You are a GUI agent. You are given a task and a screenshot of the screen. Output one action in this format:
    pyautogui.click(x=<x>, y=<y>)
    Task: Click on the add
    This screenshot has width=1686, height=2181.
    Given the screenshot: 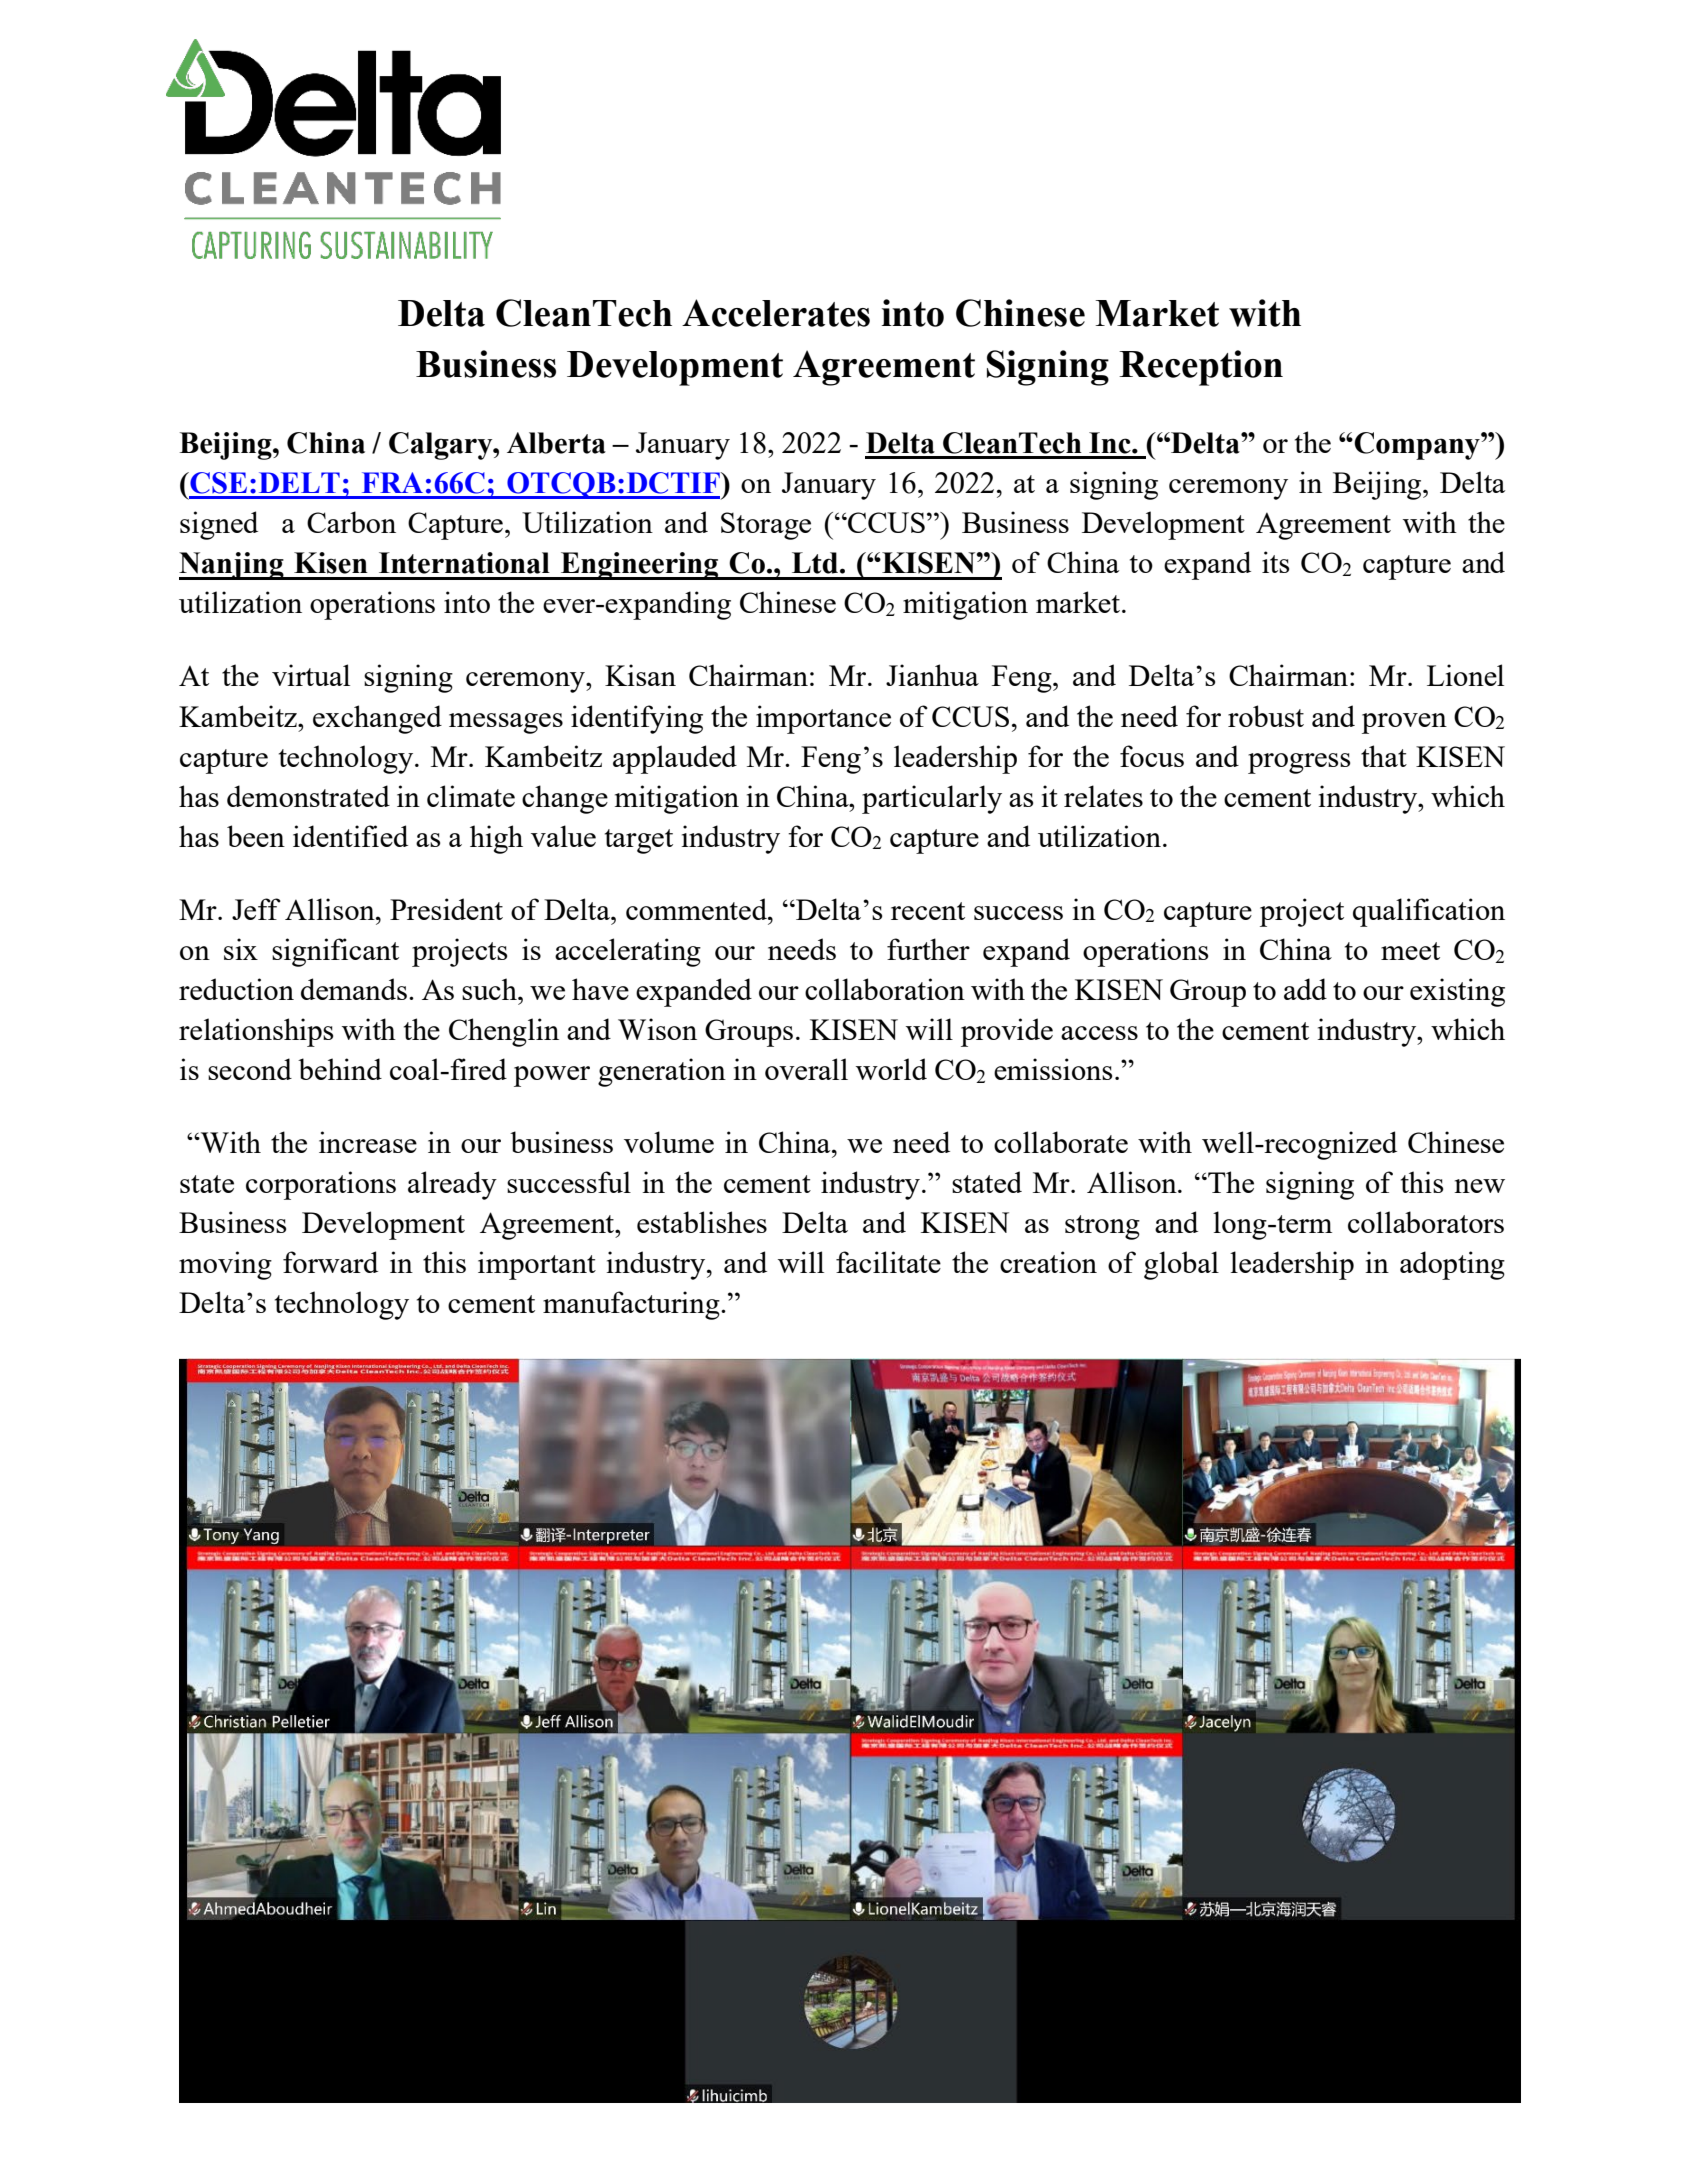 What is the action you would take?
    pyautogui.click(x=1305, y=989)
